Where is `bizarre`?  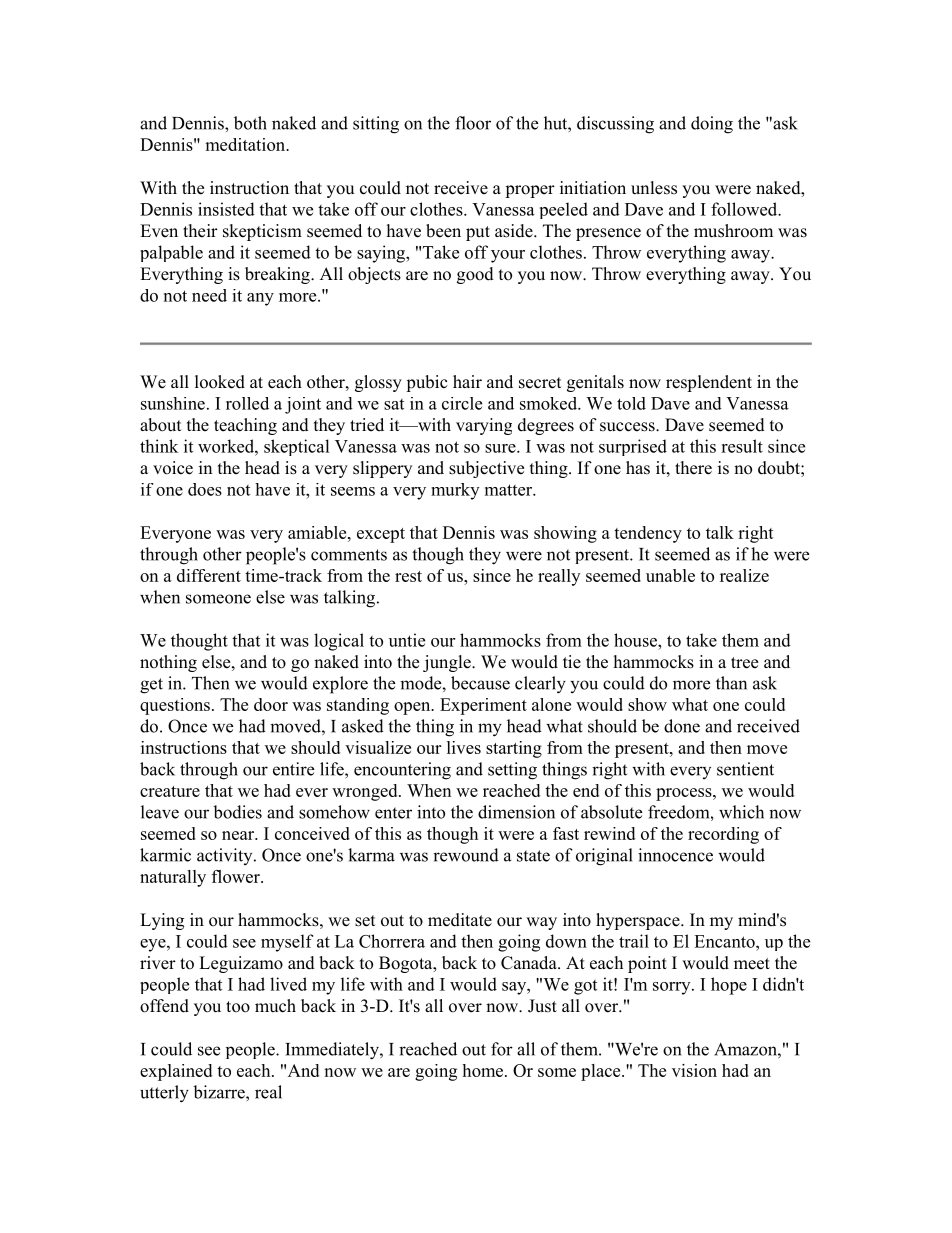 bizarre is located at coordinates (220, 1092).
